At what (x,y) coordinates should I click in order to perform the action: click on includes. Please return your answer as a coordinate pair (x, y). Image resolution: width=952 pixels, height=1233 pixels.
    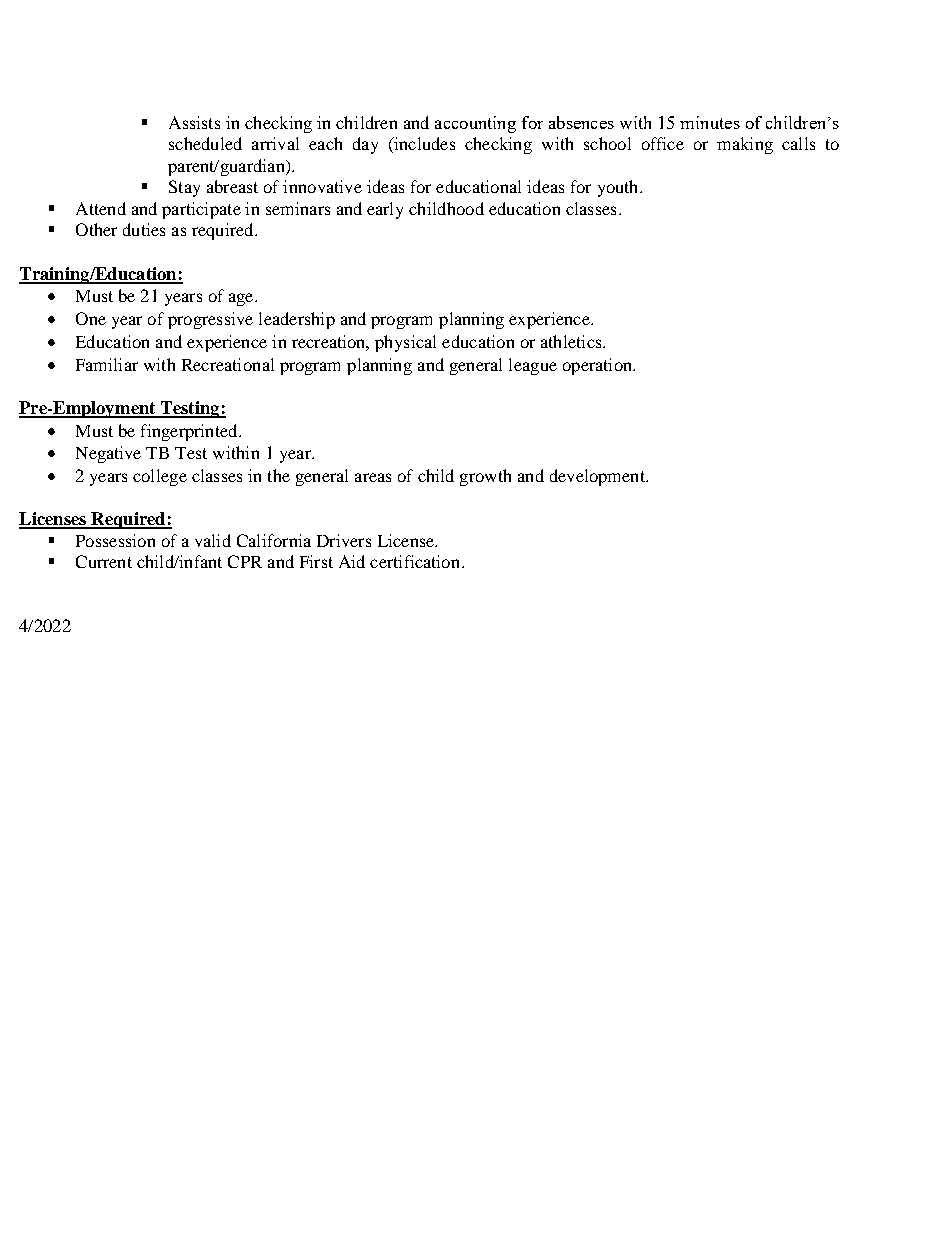
    Looking at the image, I should click on (423, 145).
